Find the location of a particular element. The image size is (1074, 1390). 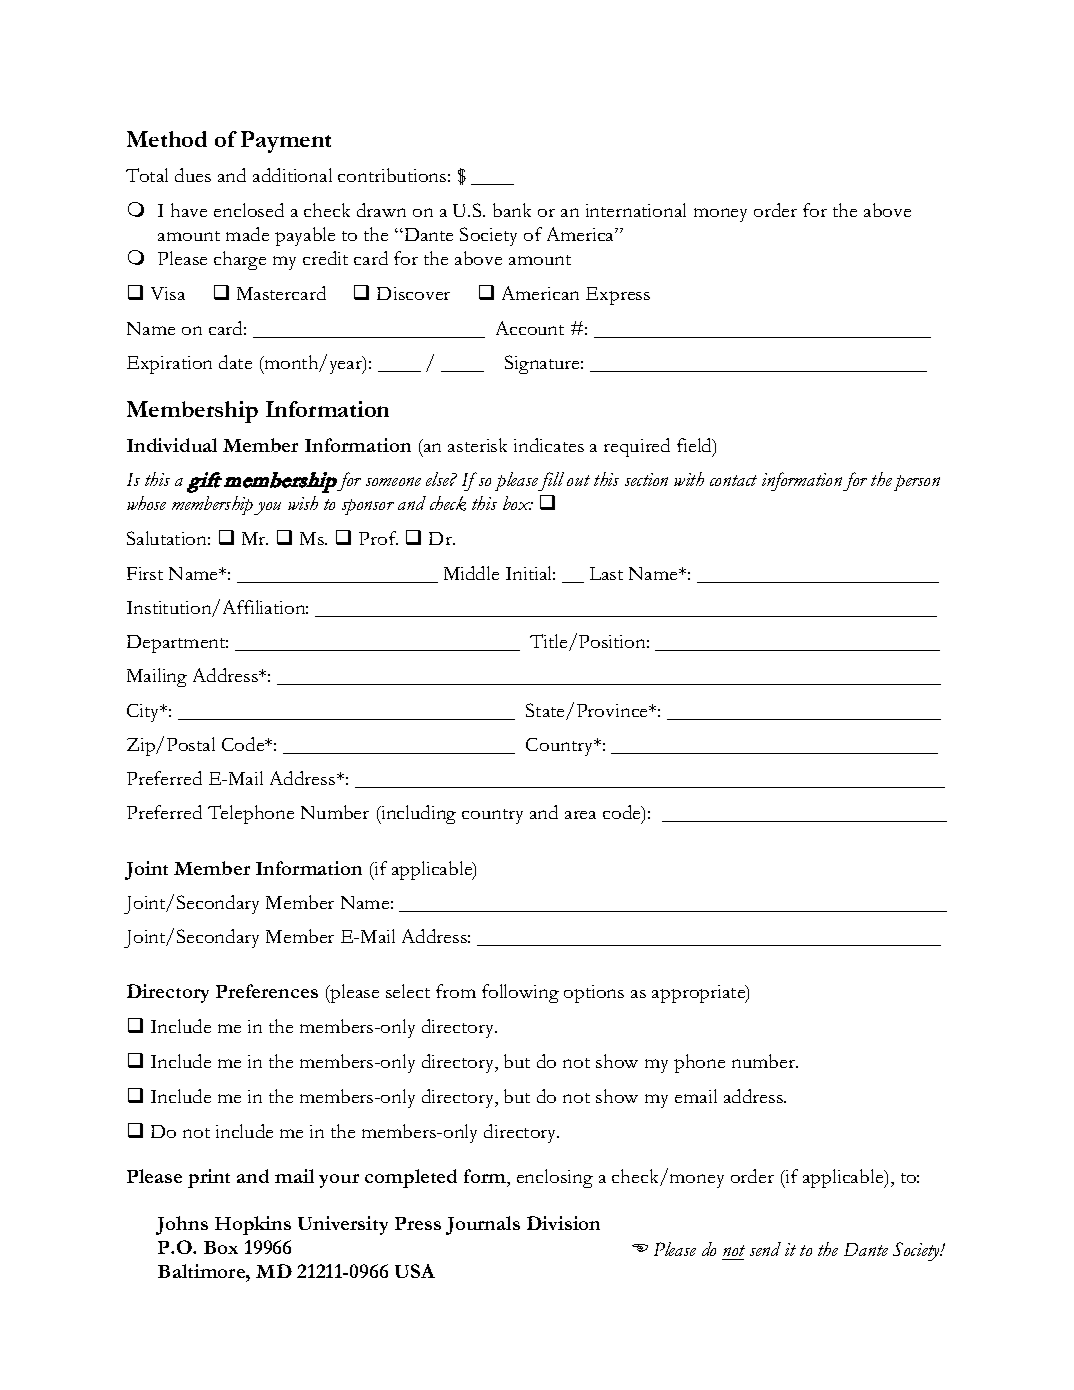

send is located at coordinates (765, 1249).
